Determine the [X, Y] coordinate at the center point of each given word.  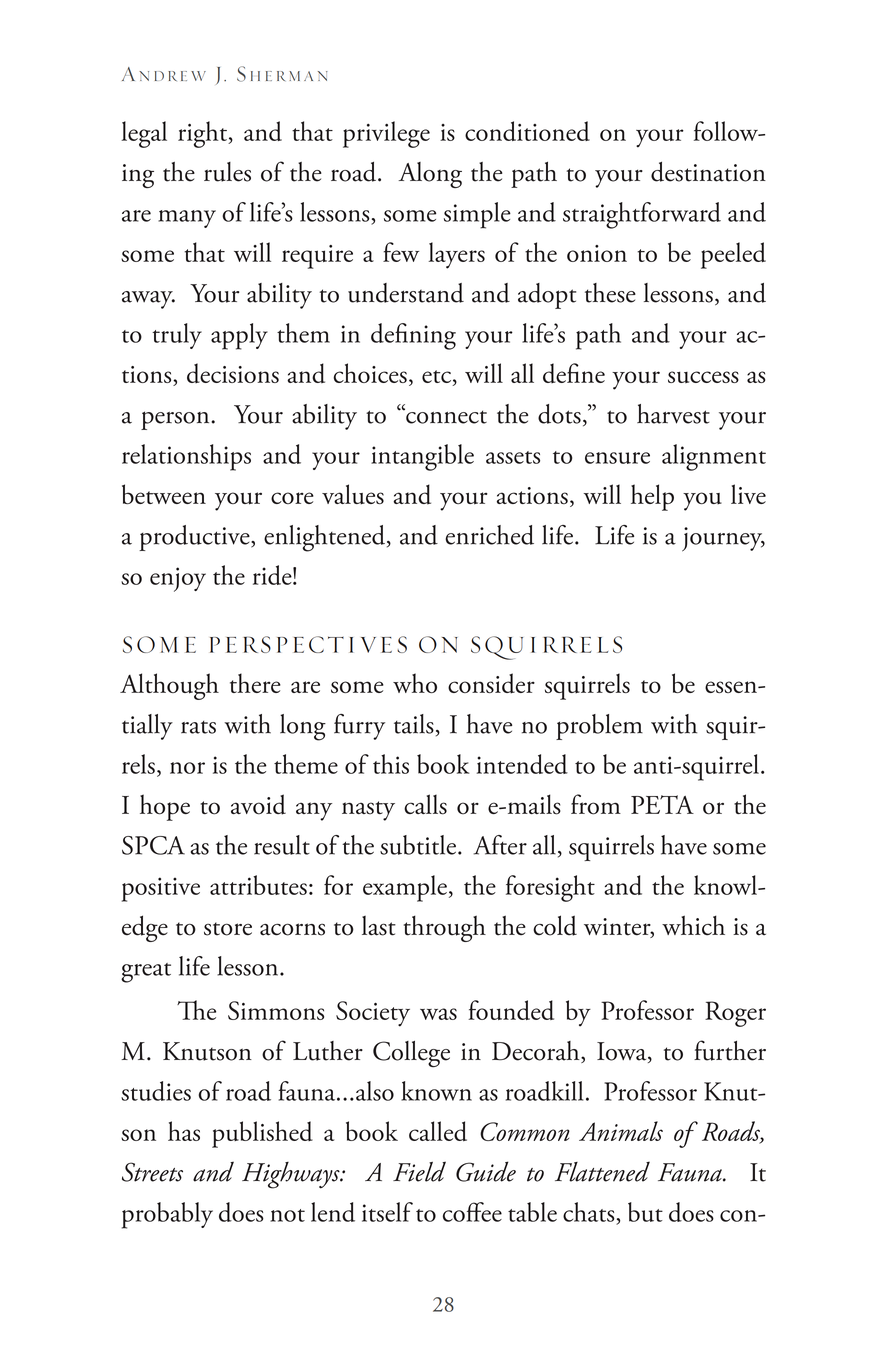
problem [599, 727]
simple [477, 215]
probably [167, 1215]
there [255, 683]
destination [708, 172]
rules [227, 172]
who [415, 683]
